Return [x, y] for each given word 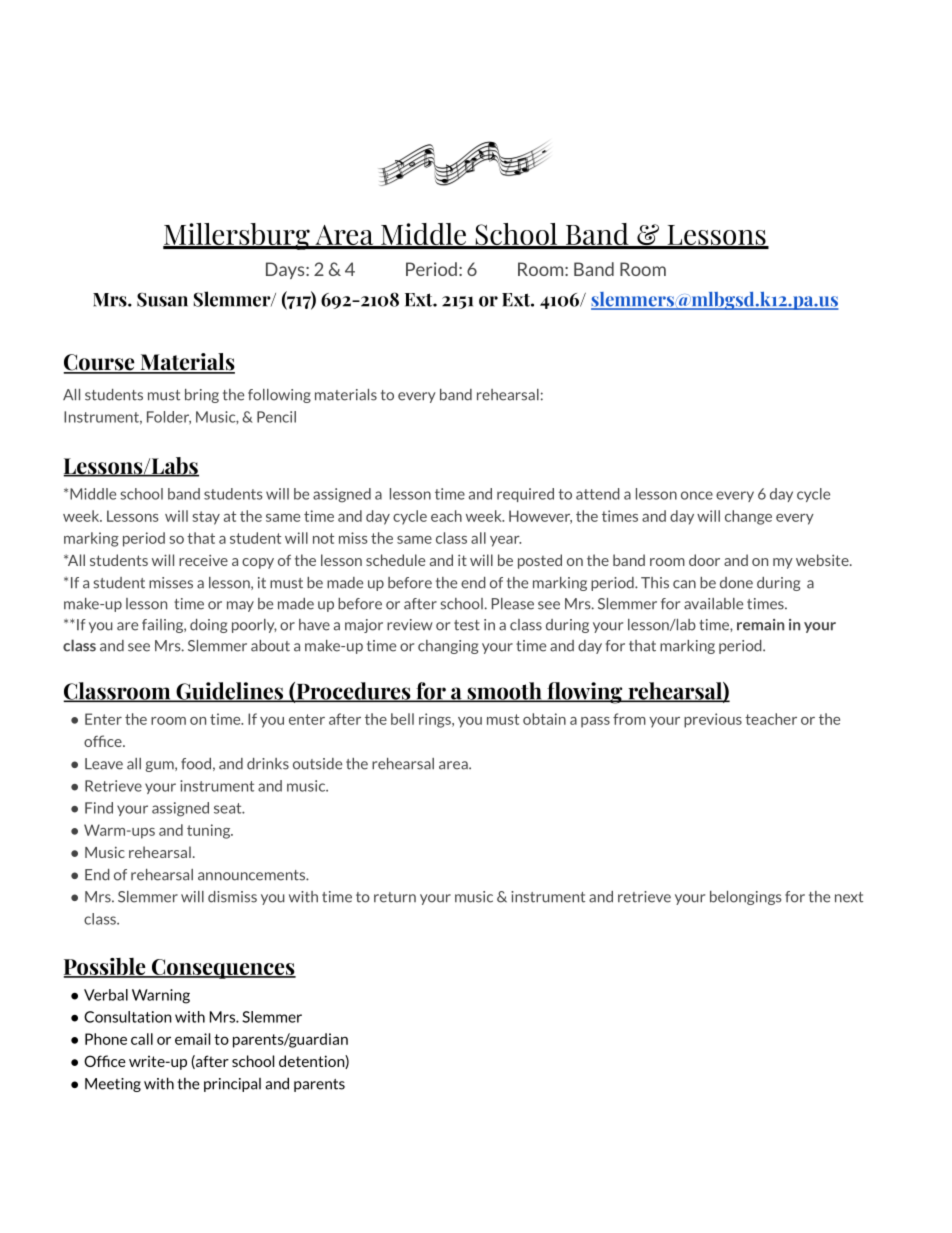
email [192, 1039]
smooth [504, 692]
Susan [162, 299]
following [279, 396]
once [697, 495]
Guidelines [229, 692]
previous [713, 720]
